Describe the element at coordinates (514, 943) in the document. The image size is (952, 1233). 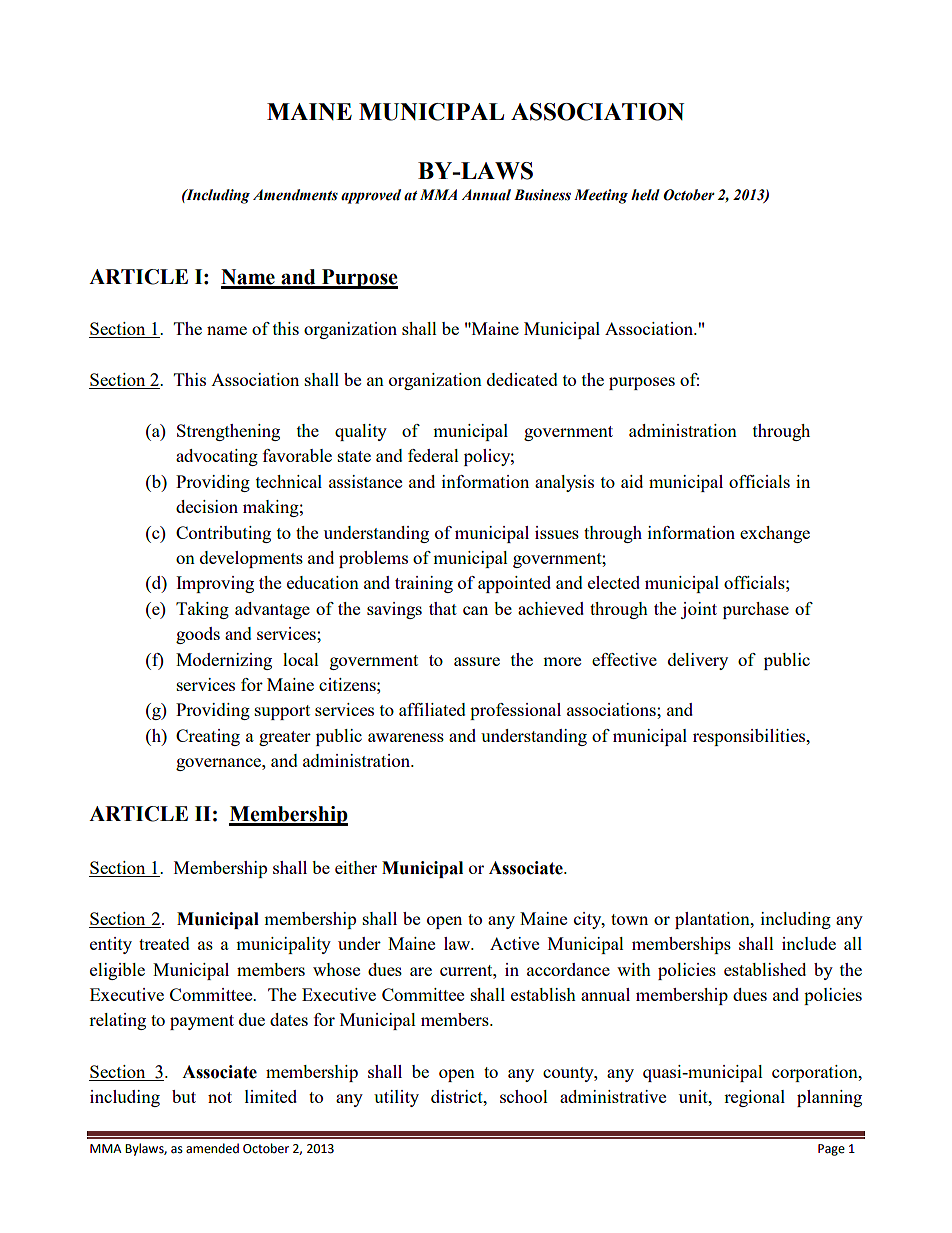
I see `Active` at that location.
